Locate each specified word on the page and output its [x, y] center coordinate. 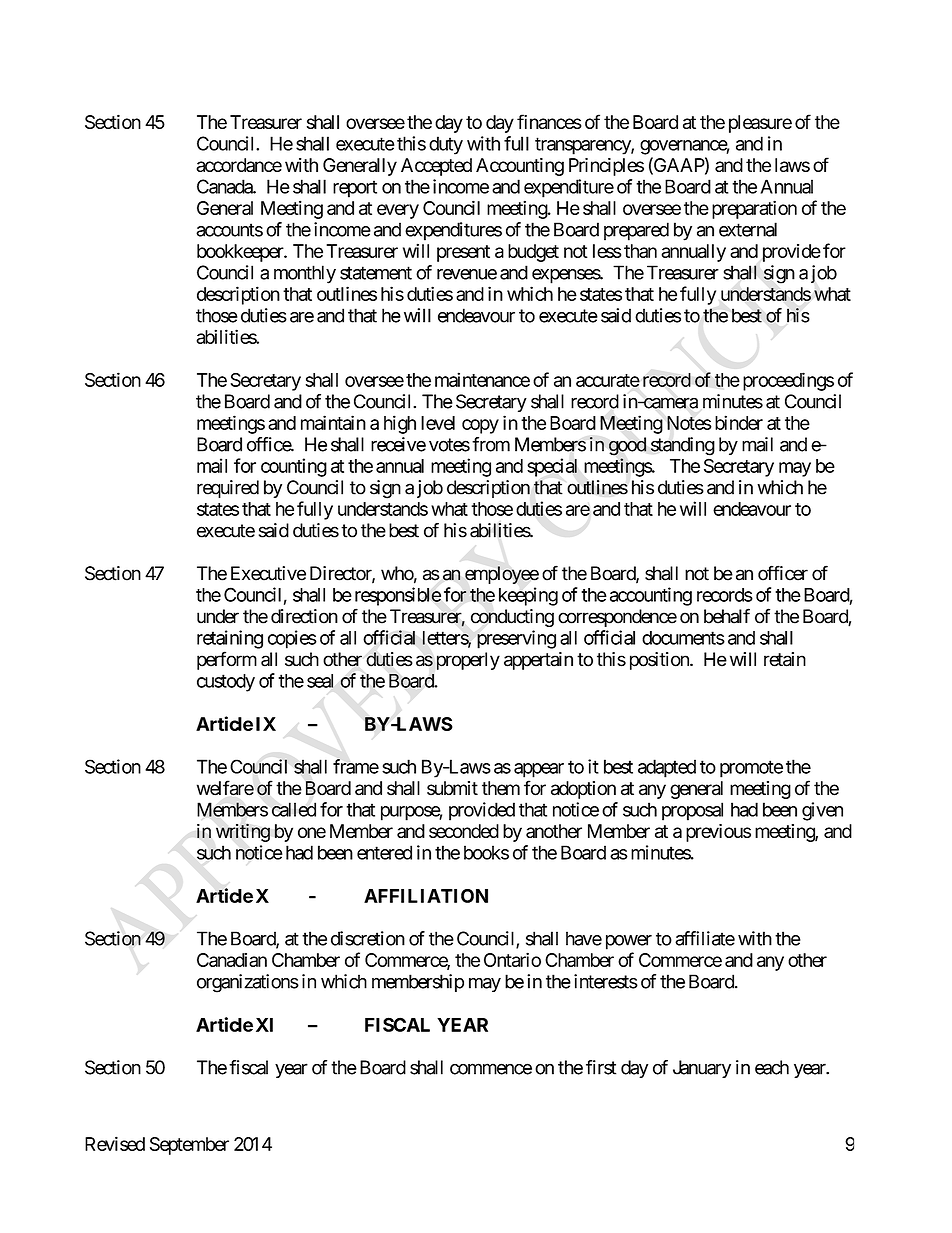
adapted [667, 768]
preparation [754, 209]
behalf [727, 616]
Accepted [436, 167]
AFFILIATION [426, 896]
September [189, 1146]
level [438, 423]
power [629, 942]
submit [452, 788]
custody [226, 683]
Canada [225, 186]
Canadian [232, 960]
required [228, 489]
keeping [528, 596]
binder [739, 422]
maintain [333, 422]
